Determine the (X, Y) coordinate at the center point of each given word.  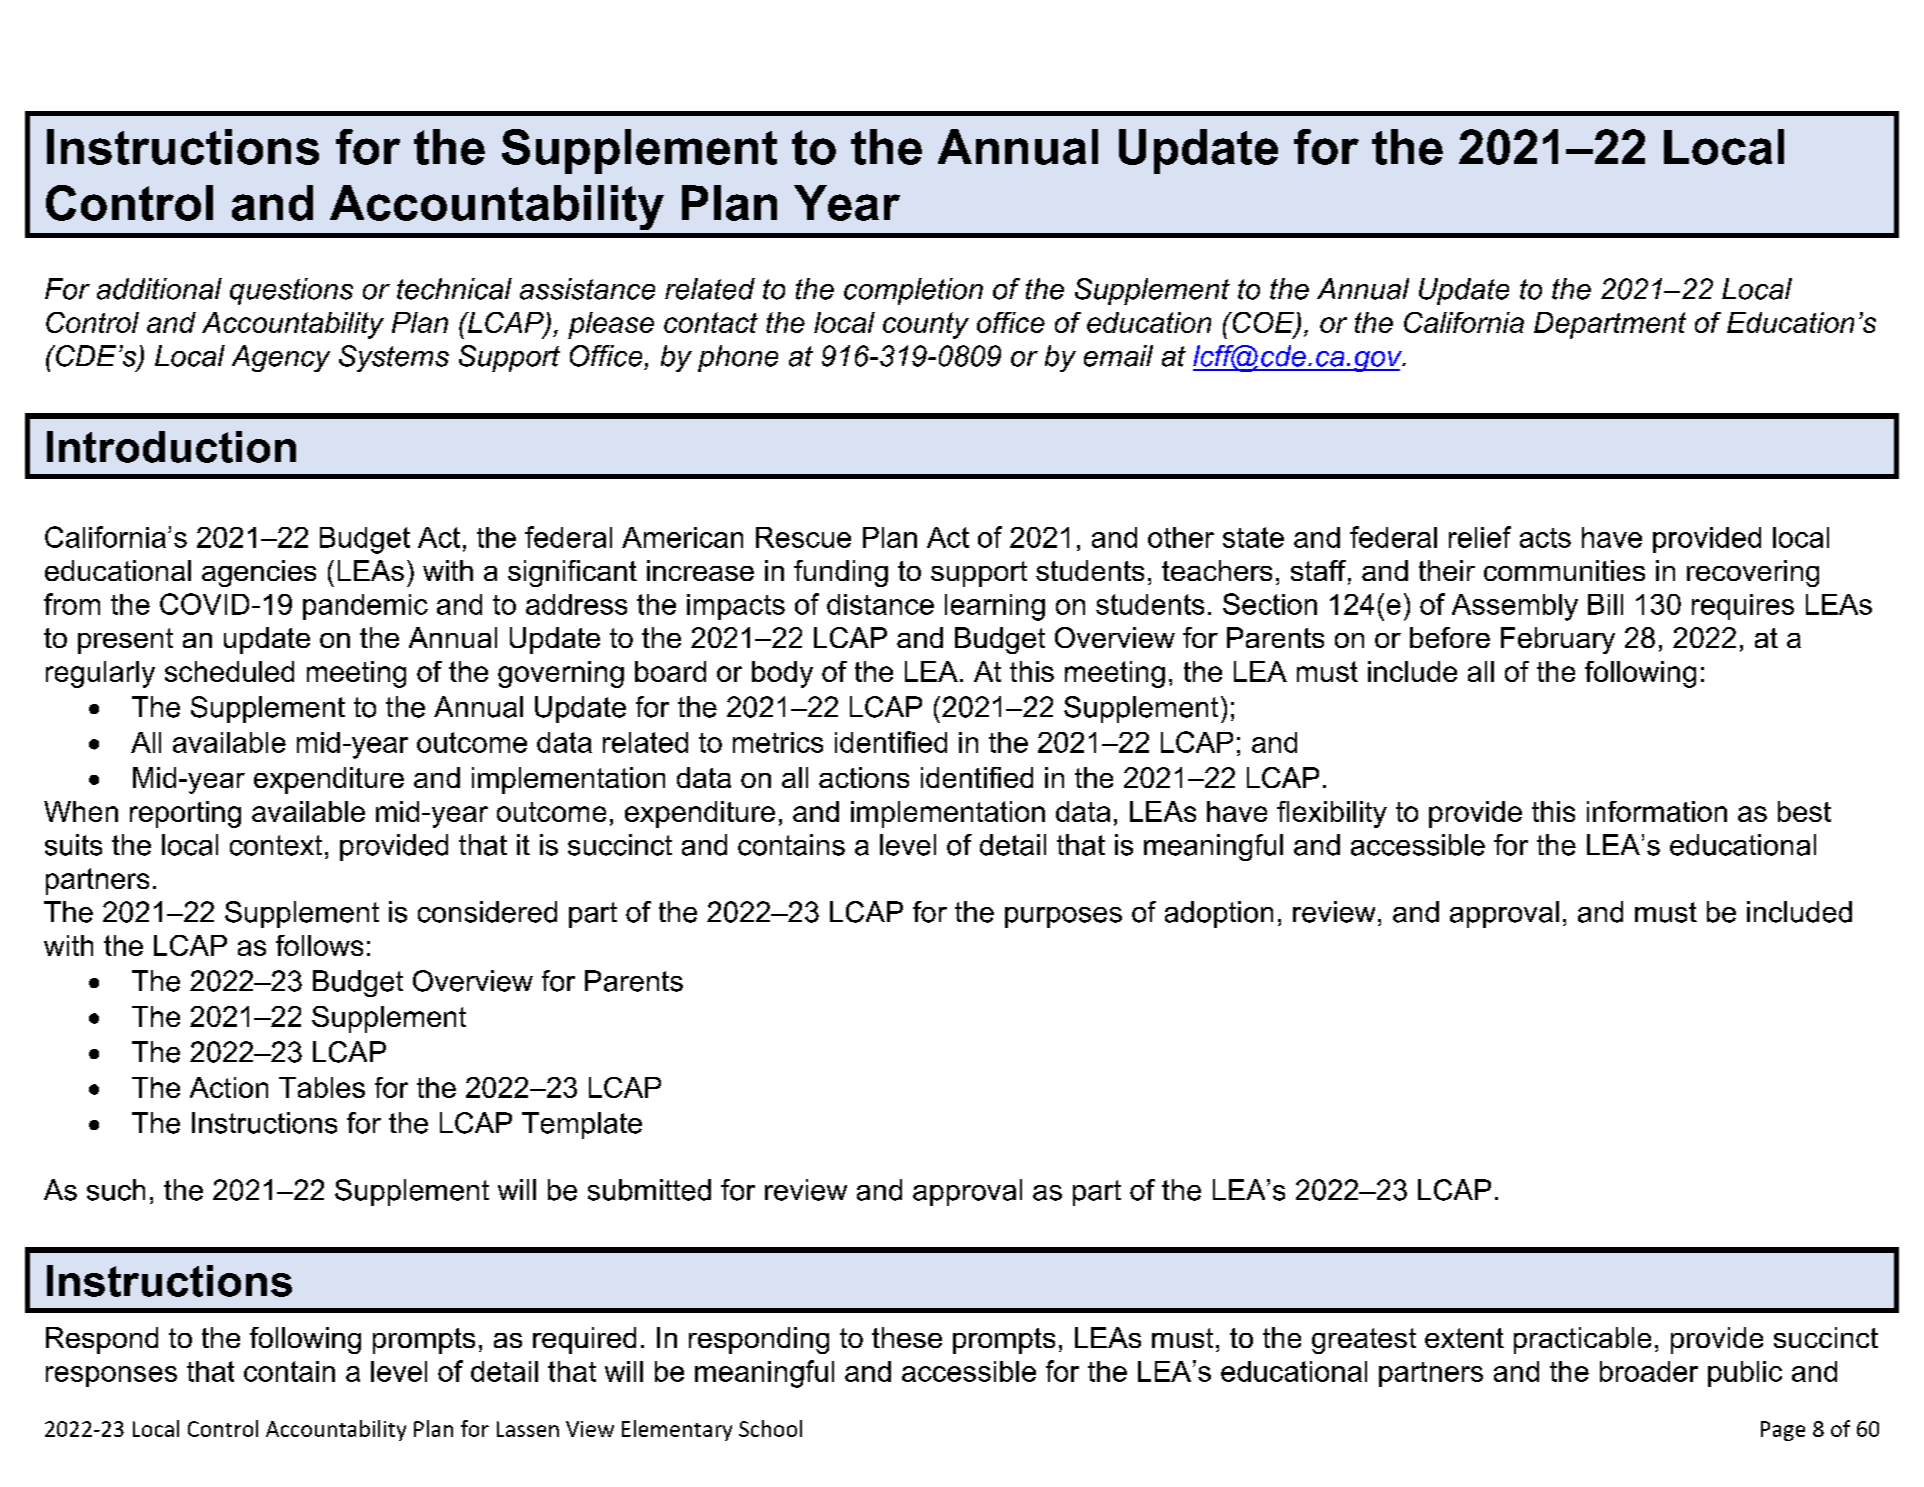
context (276, 845)
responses (111, 1376)
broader (1649, 1371)
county (926, 325)
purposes (1063, 917)
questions (291, 291)
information (1657, 811)
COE (1263, 324)
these (907, 1337)
